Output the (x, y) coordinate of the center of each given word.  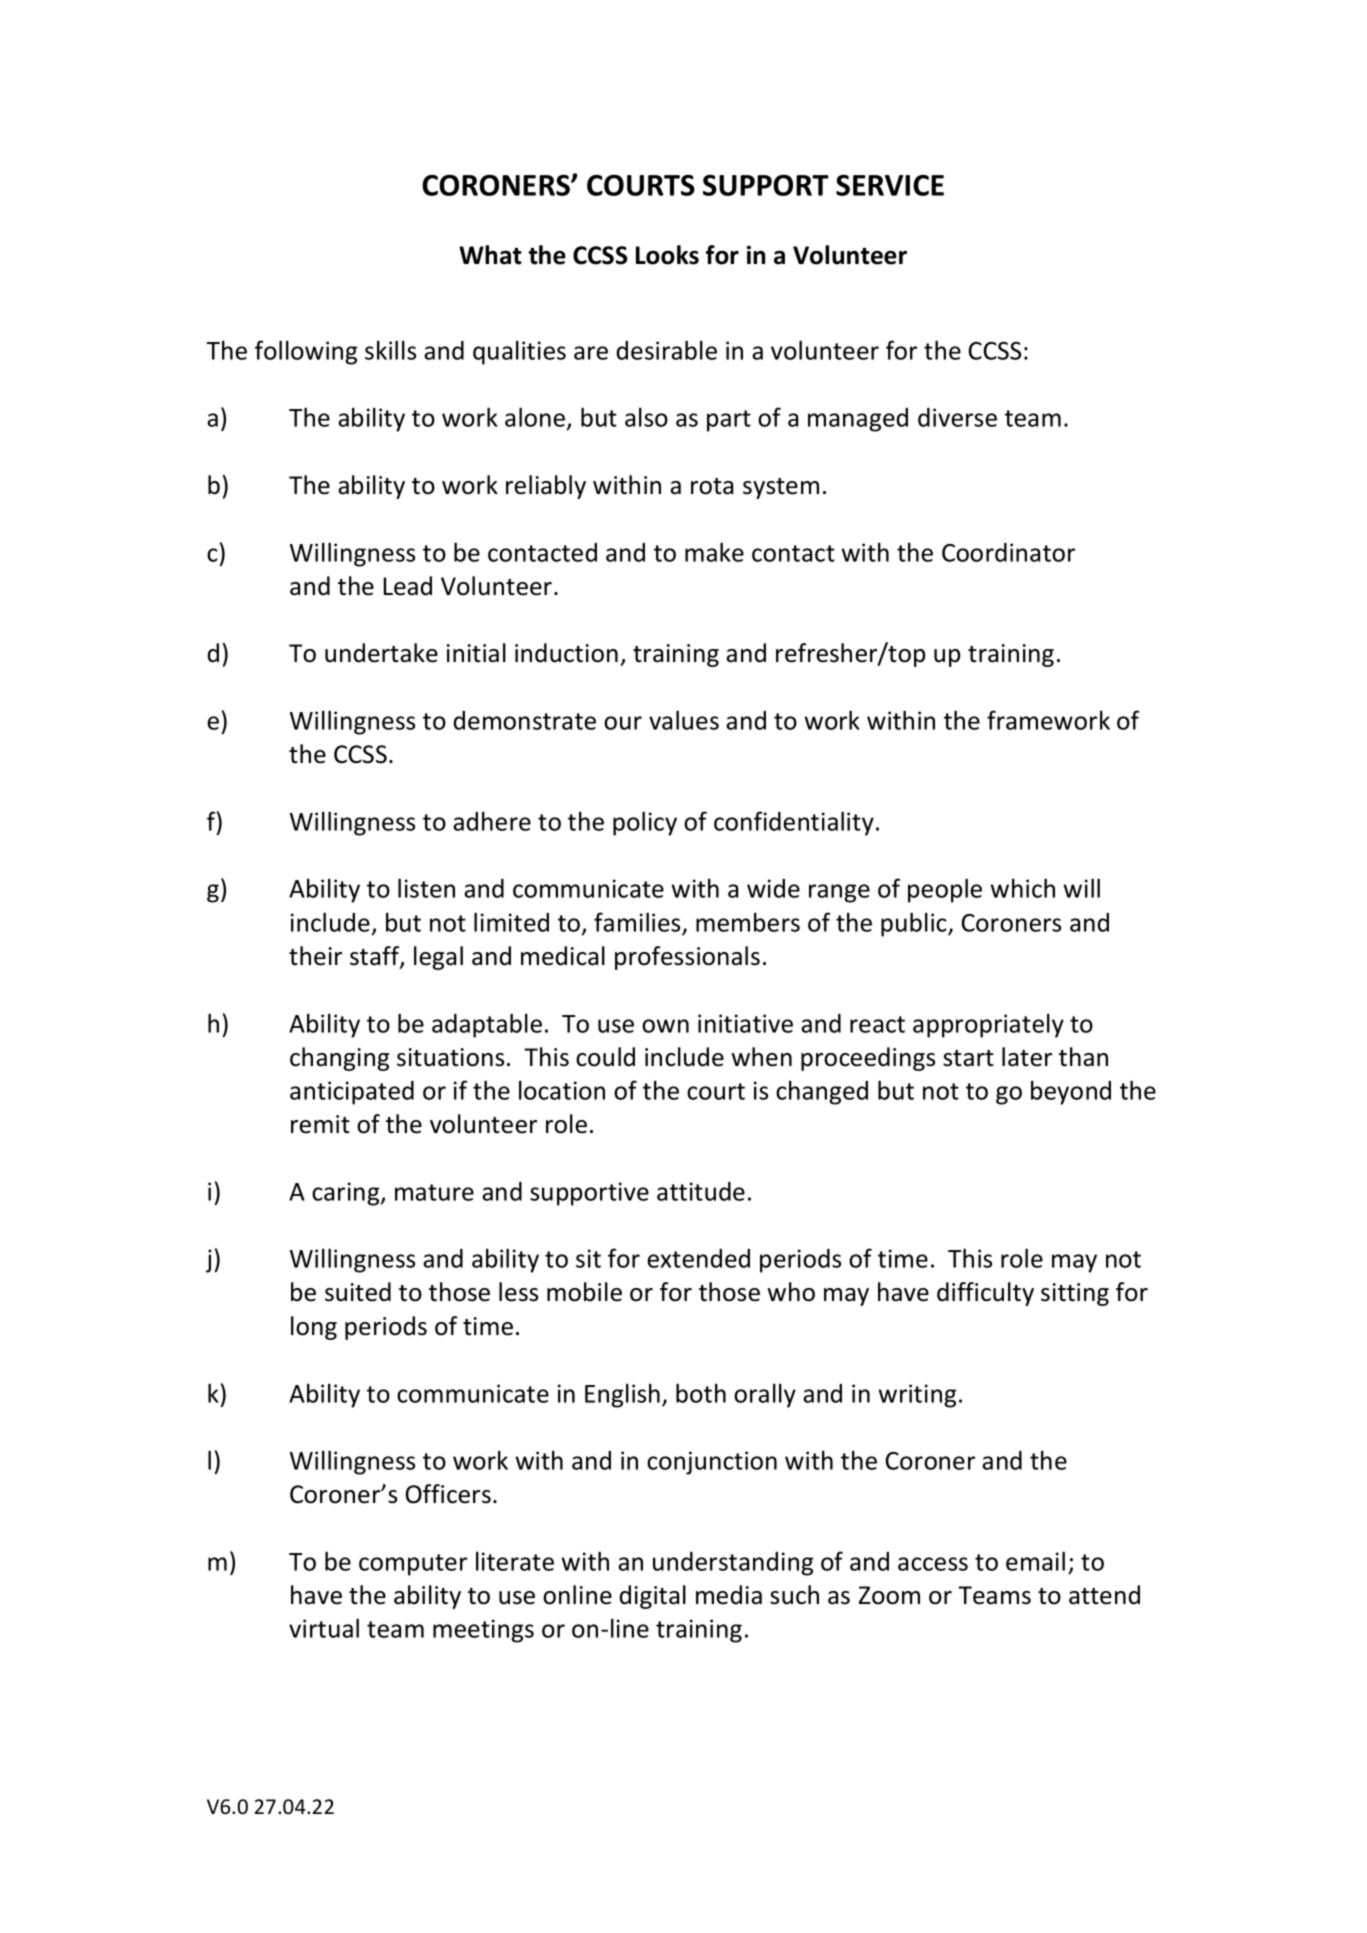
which (1023, 888)
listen (426, 888)
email (1035, 1561)
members (748, 922)
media (729, 1595)
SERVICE (890, 185)
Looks (667, 255)
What (490, 255)
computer (413, 1565)
